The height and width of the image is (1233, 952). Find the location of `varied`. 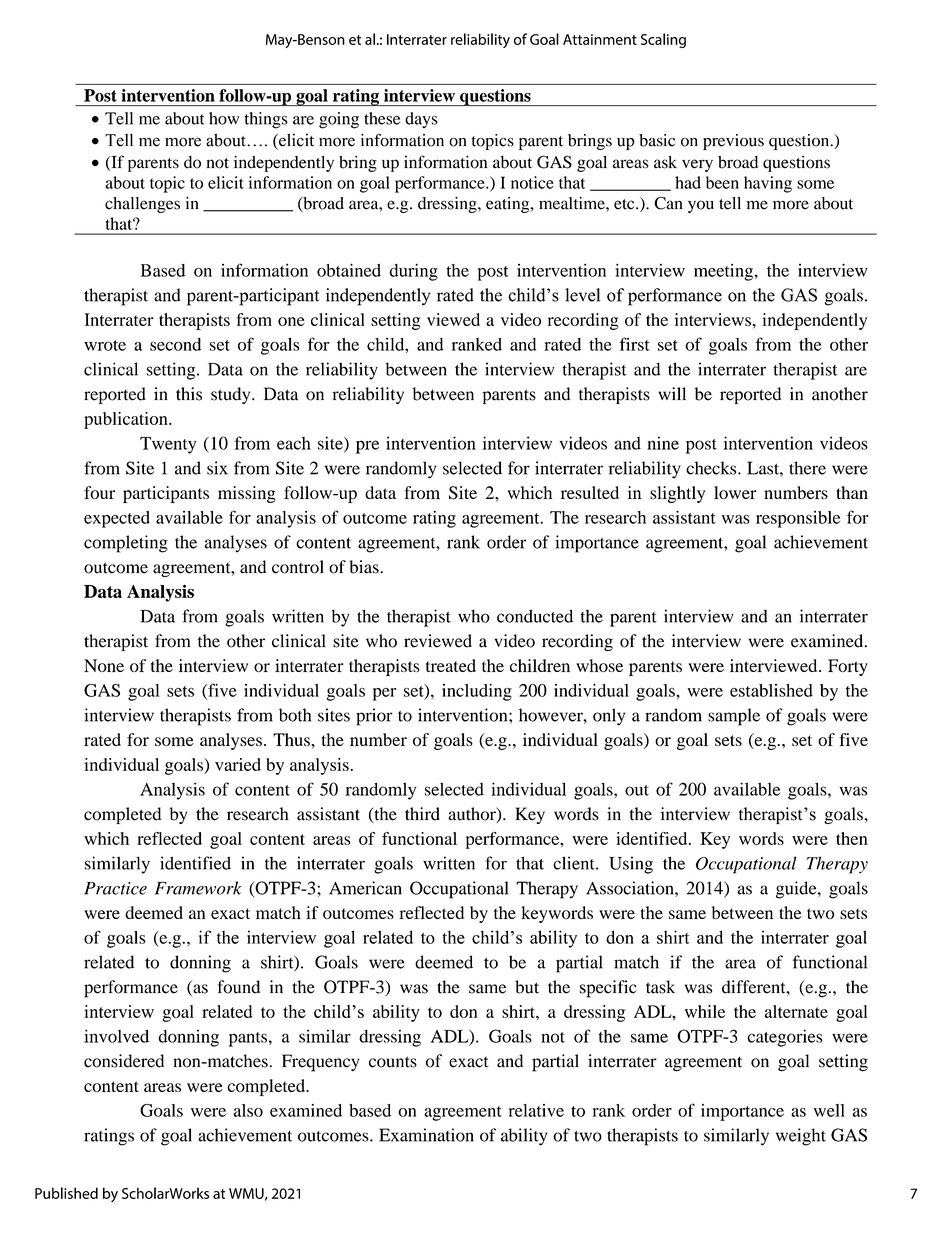

varied is located at coordinates (238, 764).
